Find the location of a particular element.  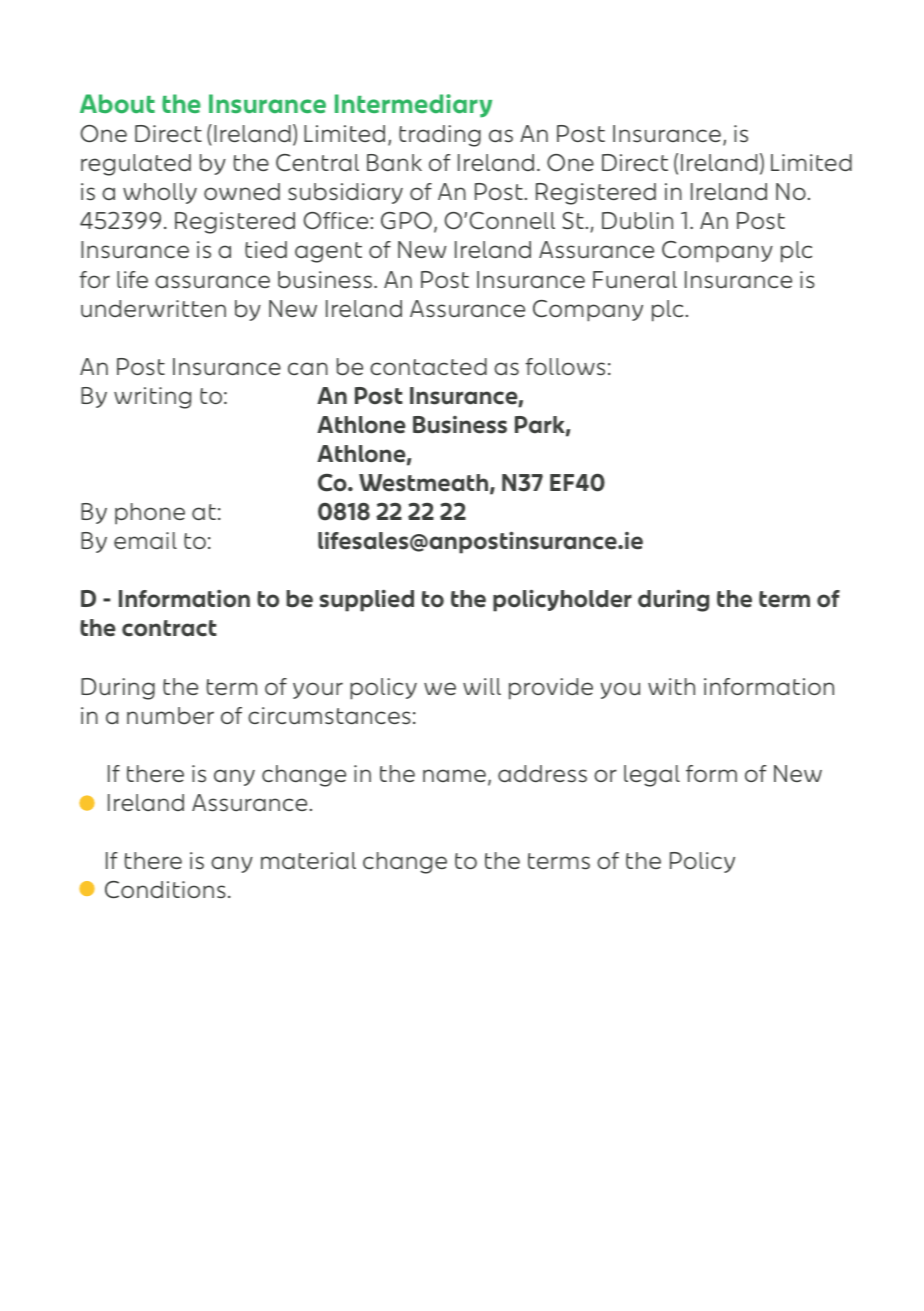

regulated is located at coordinates (136, 165).
